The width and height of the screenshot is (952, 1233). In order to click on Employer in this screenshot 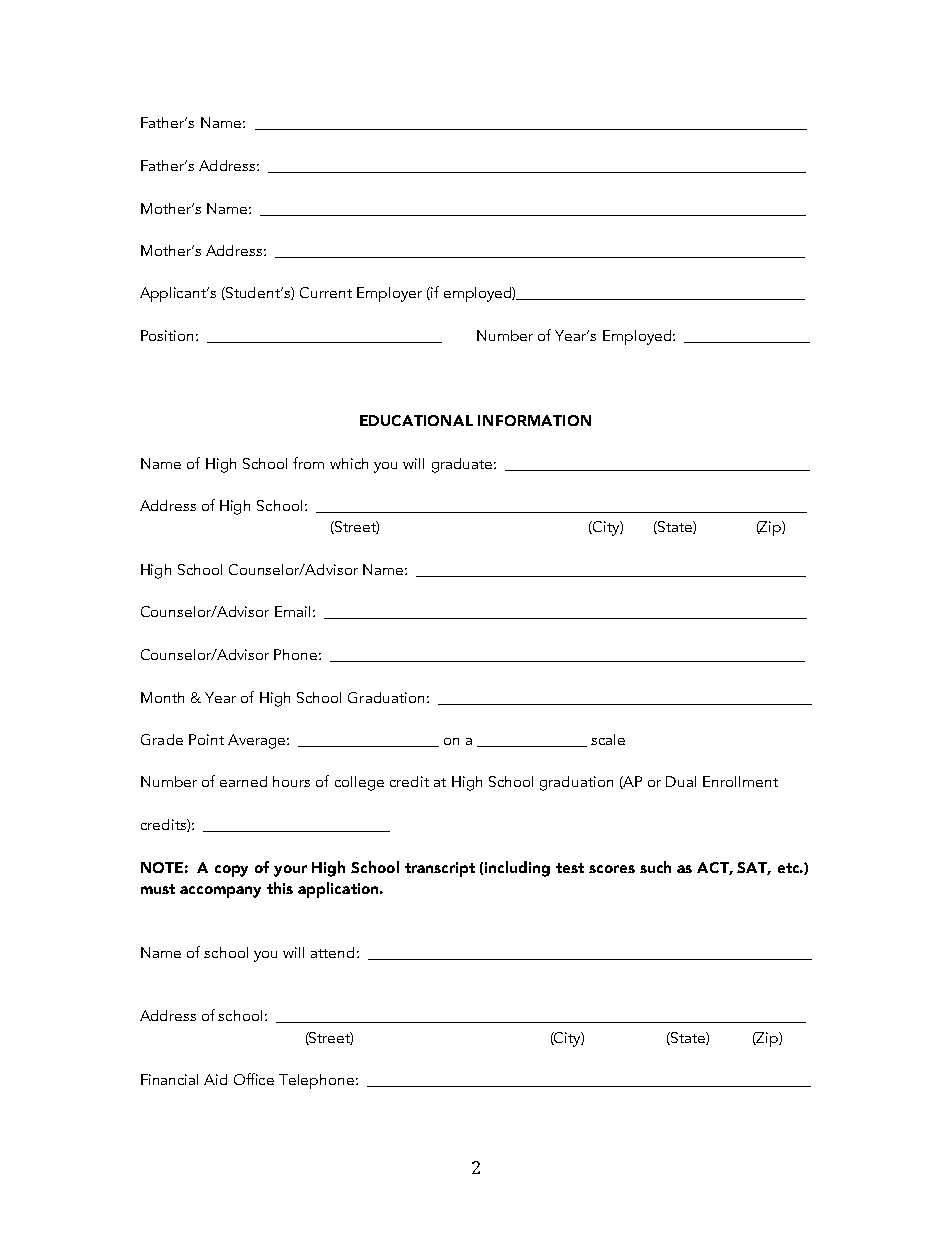, I will do `click(389, 294)`.
